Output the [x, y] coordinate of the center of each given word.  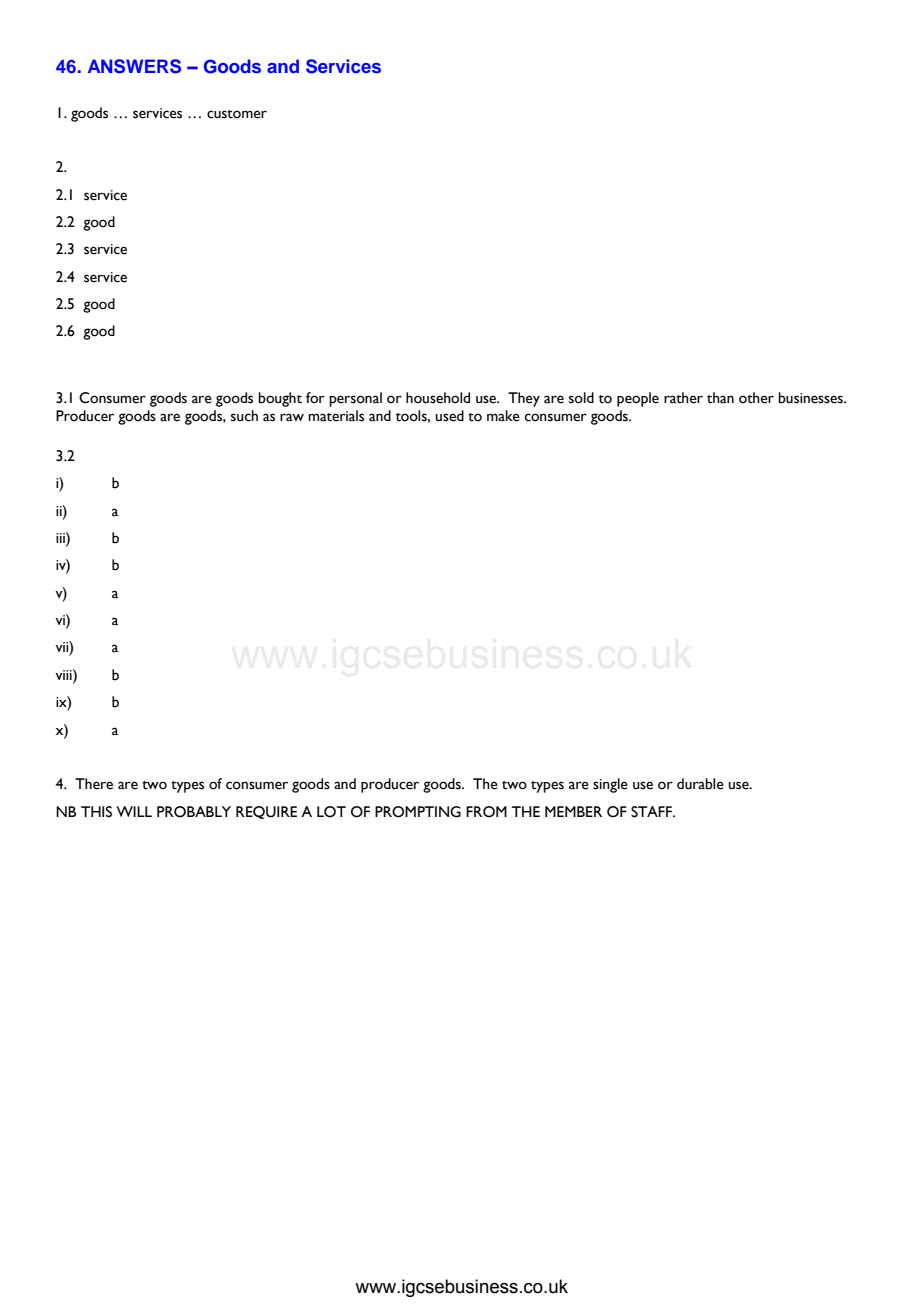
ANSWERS [134, 66]
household [438, 398]
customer [237, 114]
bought [280, 399]
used [450, 416]
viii [64, 674]
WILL [134, 811]
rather [683, 398]
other [756, 398]
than [720, 398]
